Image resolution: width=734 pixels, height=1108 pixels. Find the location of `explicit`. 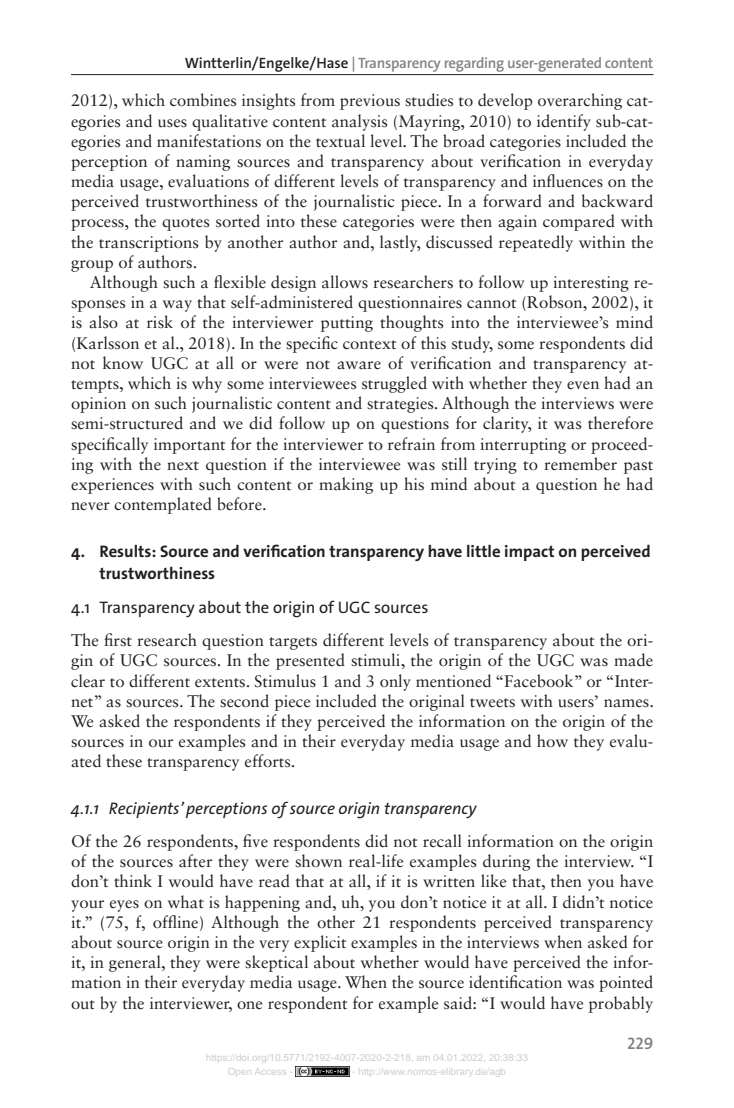

explicit is located at coordinates (320, 943).
